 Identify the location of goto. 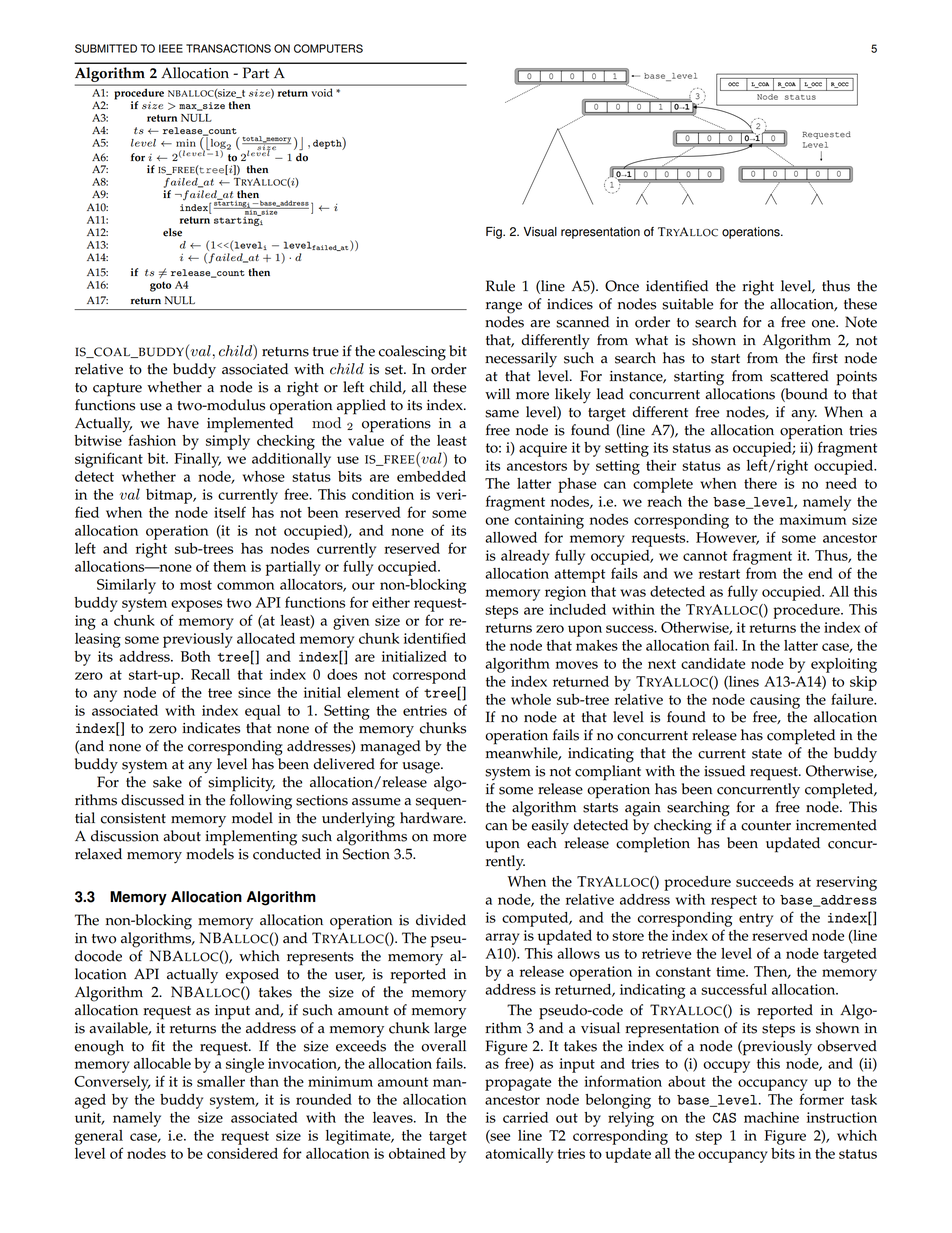
(160, 286).
